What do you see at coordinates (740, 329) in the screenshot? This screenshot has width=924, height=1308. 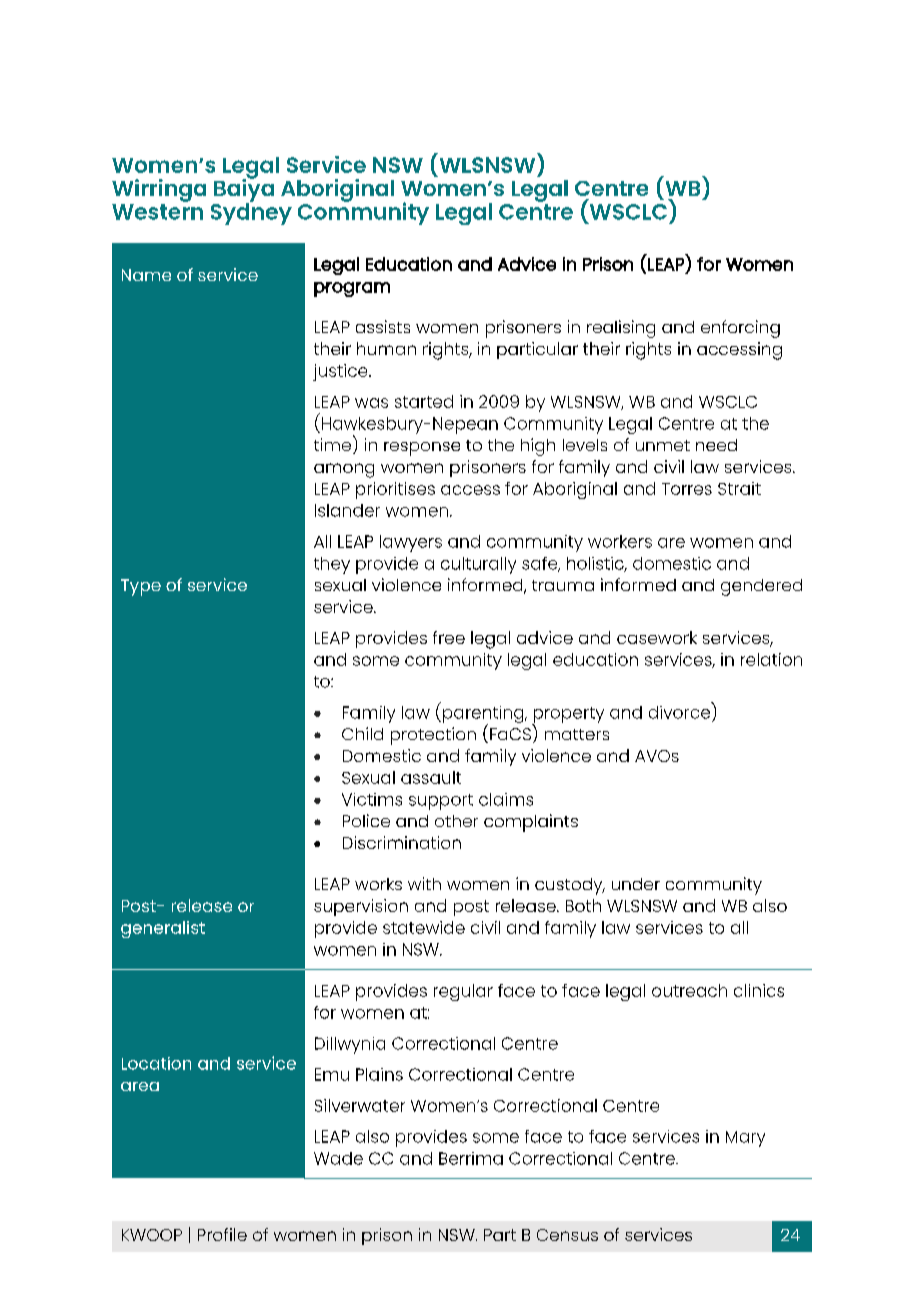 I see `enforcing` at bounding box center [740, 329].
